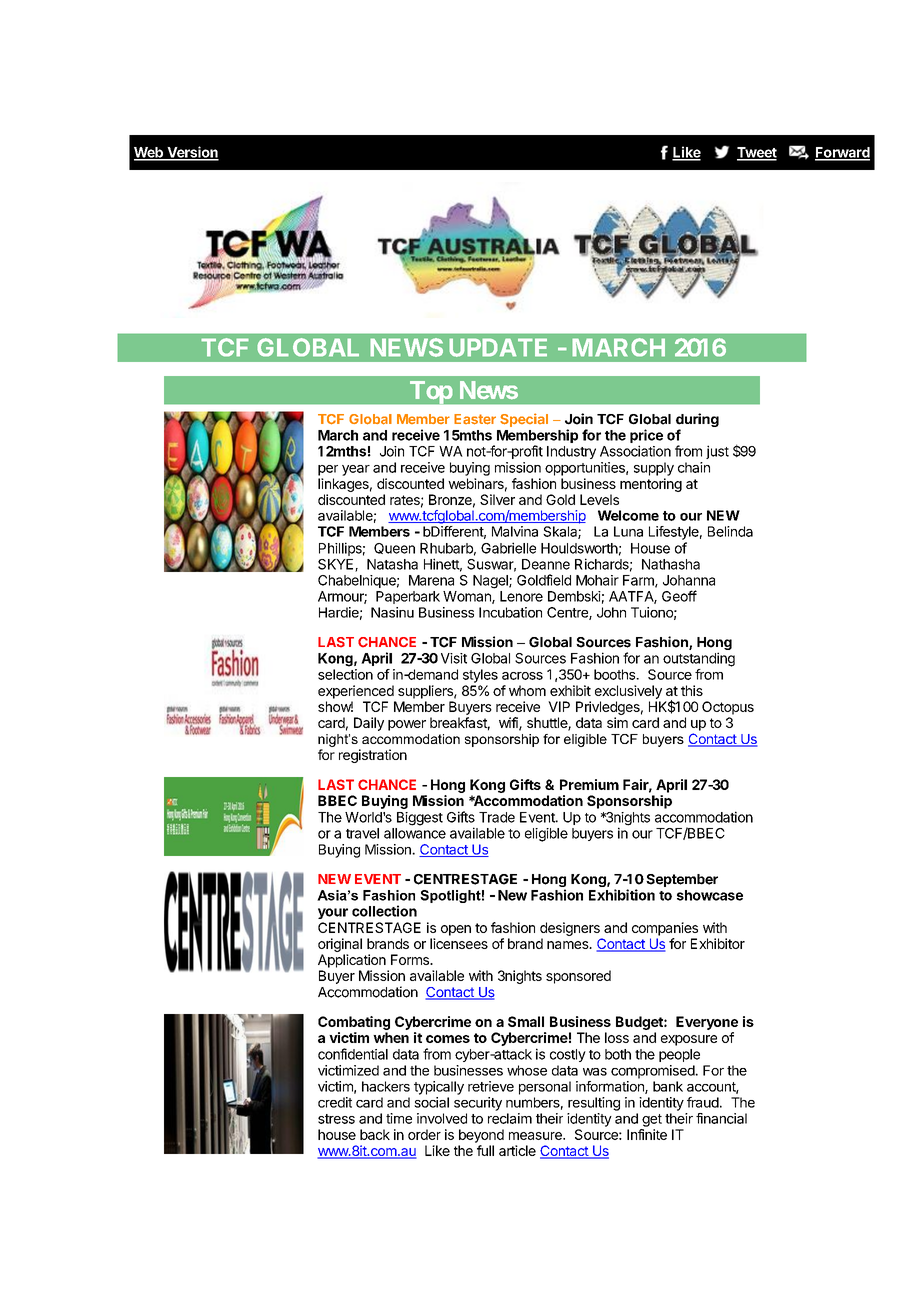 This document has width=924, height=1308. I want to click on Tweet, so click(757, 153).
